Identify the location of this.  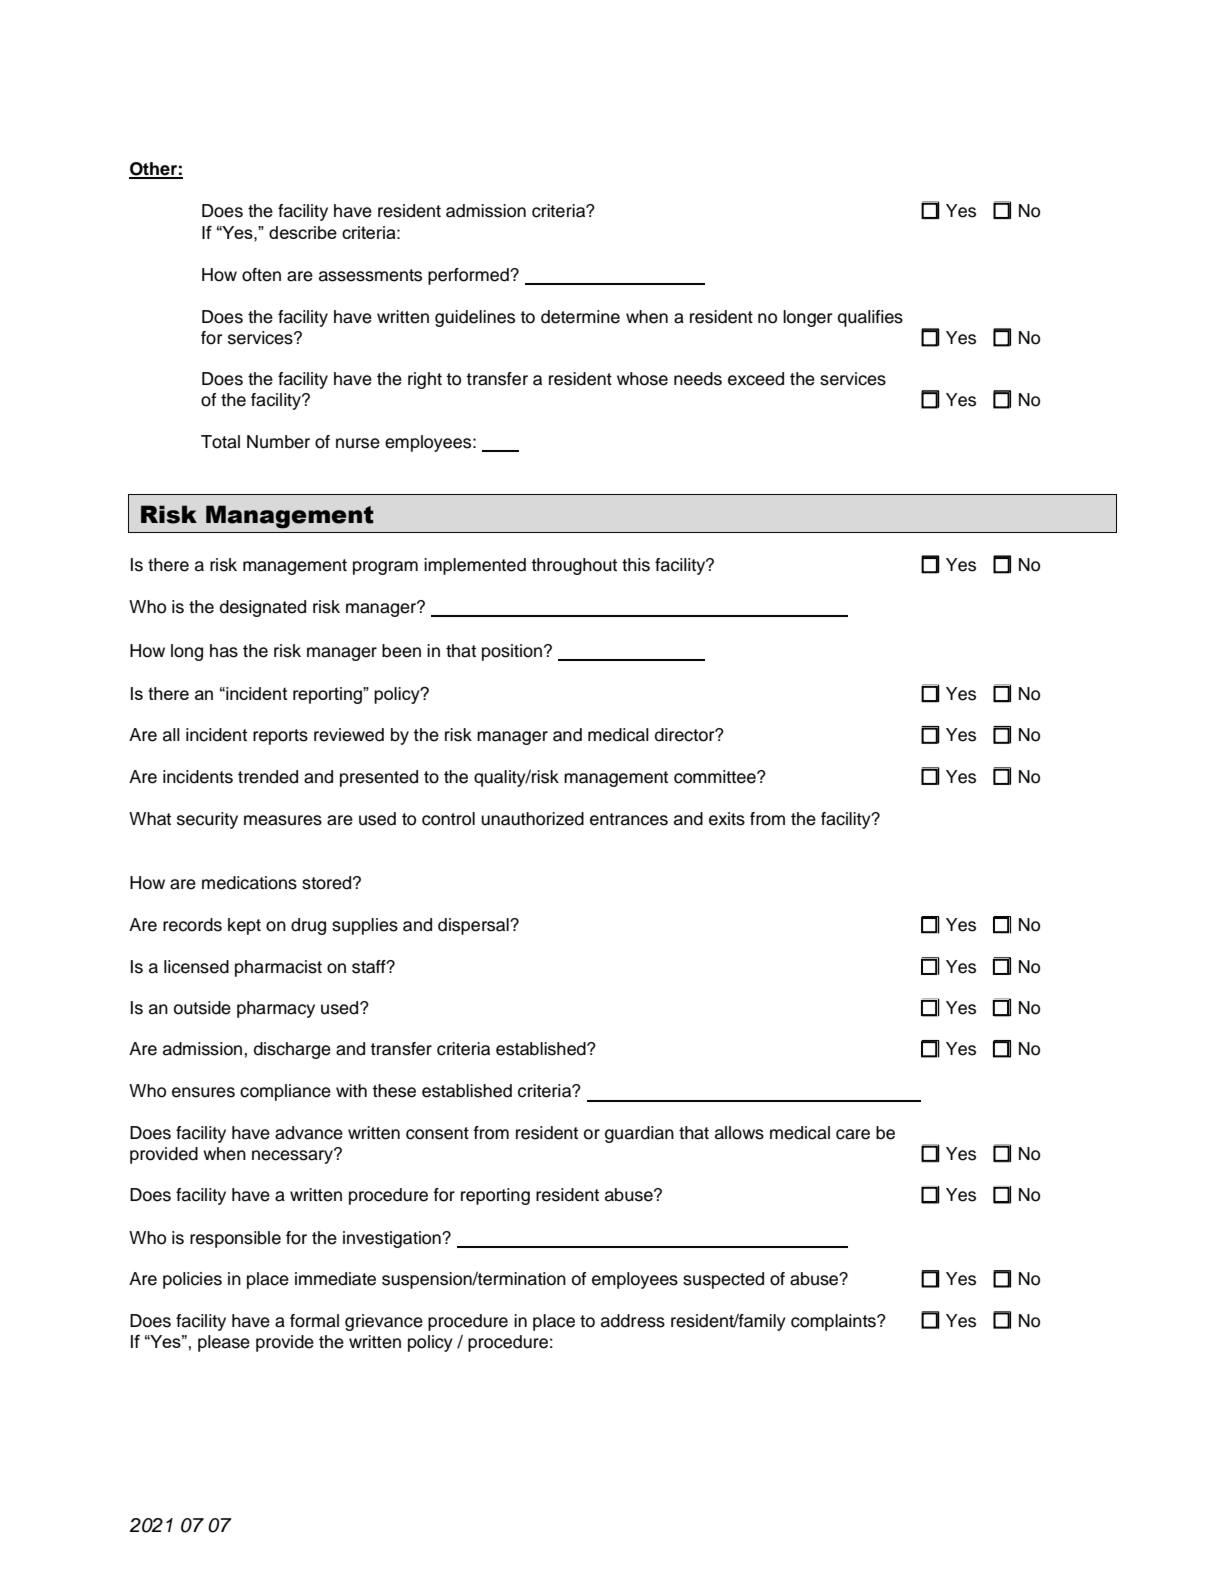
(636, 565).
